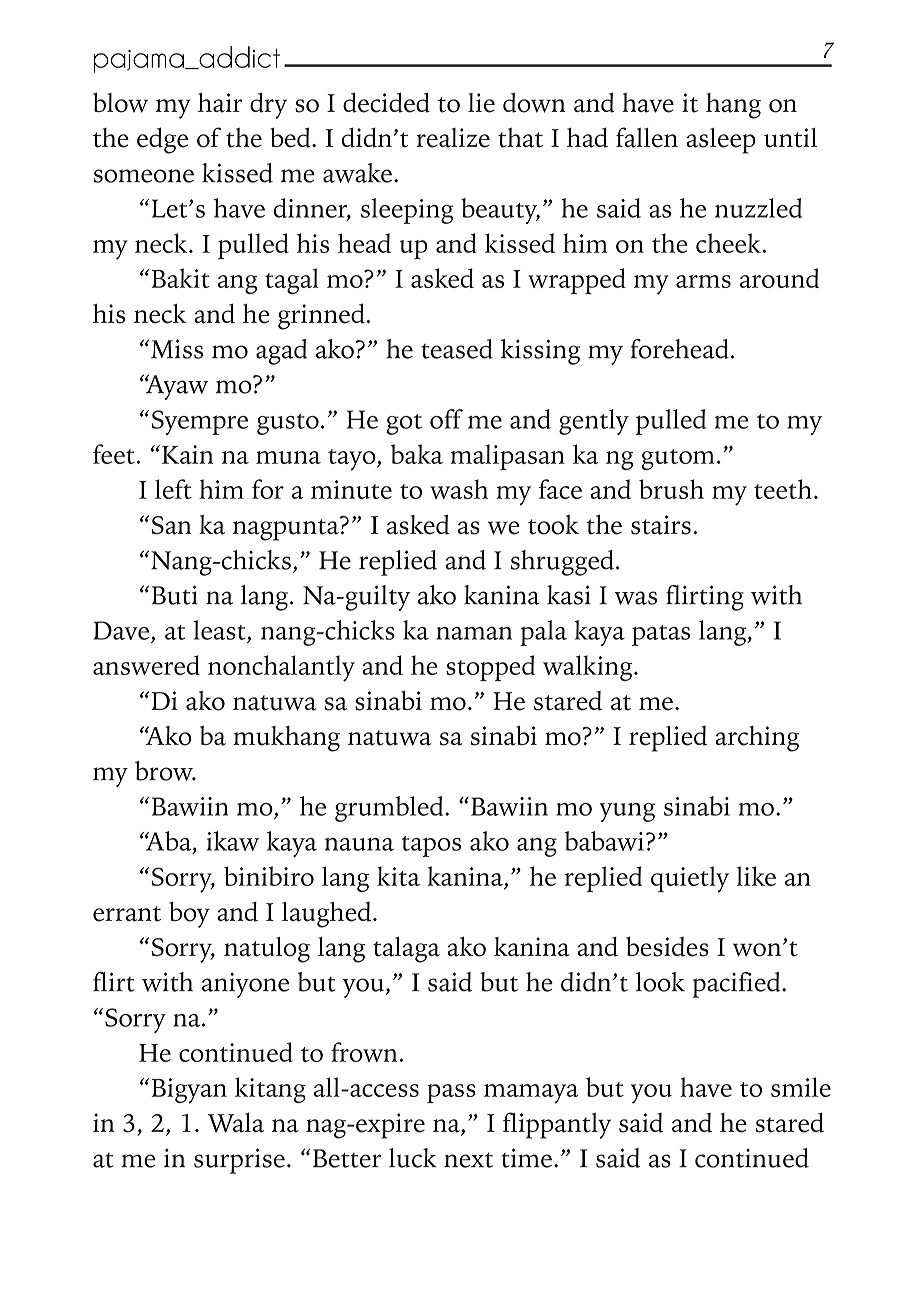  Describe the element at coordinates (721, 141) in the page. I see `asleep` at that location.
